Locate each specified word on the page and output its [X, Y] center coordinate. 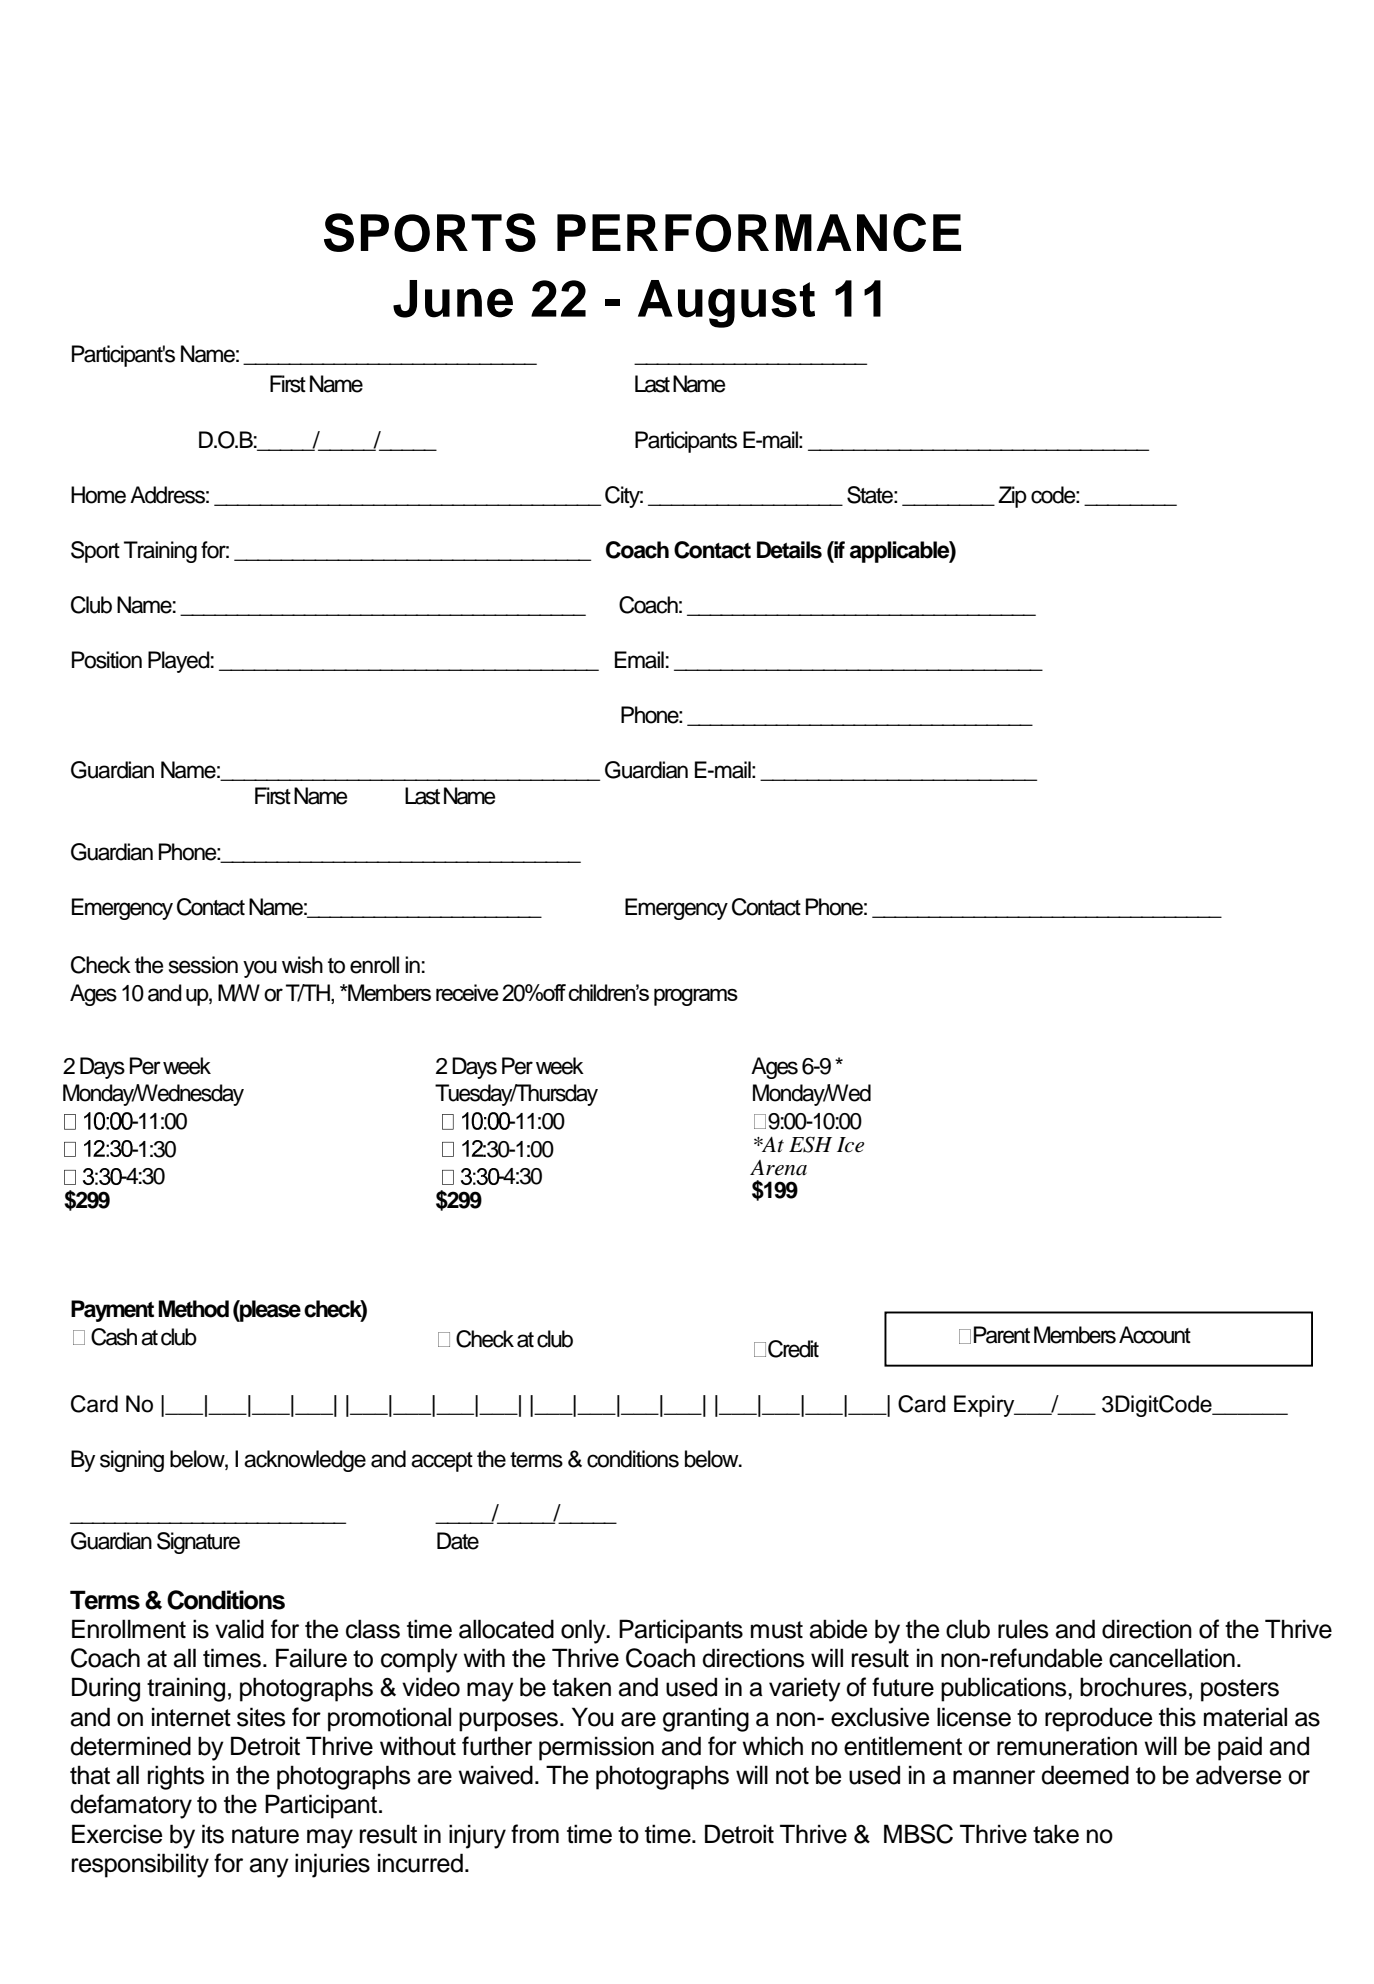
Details [789, 550]
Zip [1012, 497]
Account [1155, 1335]
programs [696, 997]
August [726, 304]
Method [193, 1309]
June [453, 299]
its [213, 1834]
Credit [793, 1349]
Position [107, 660]
